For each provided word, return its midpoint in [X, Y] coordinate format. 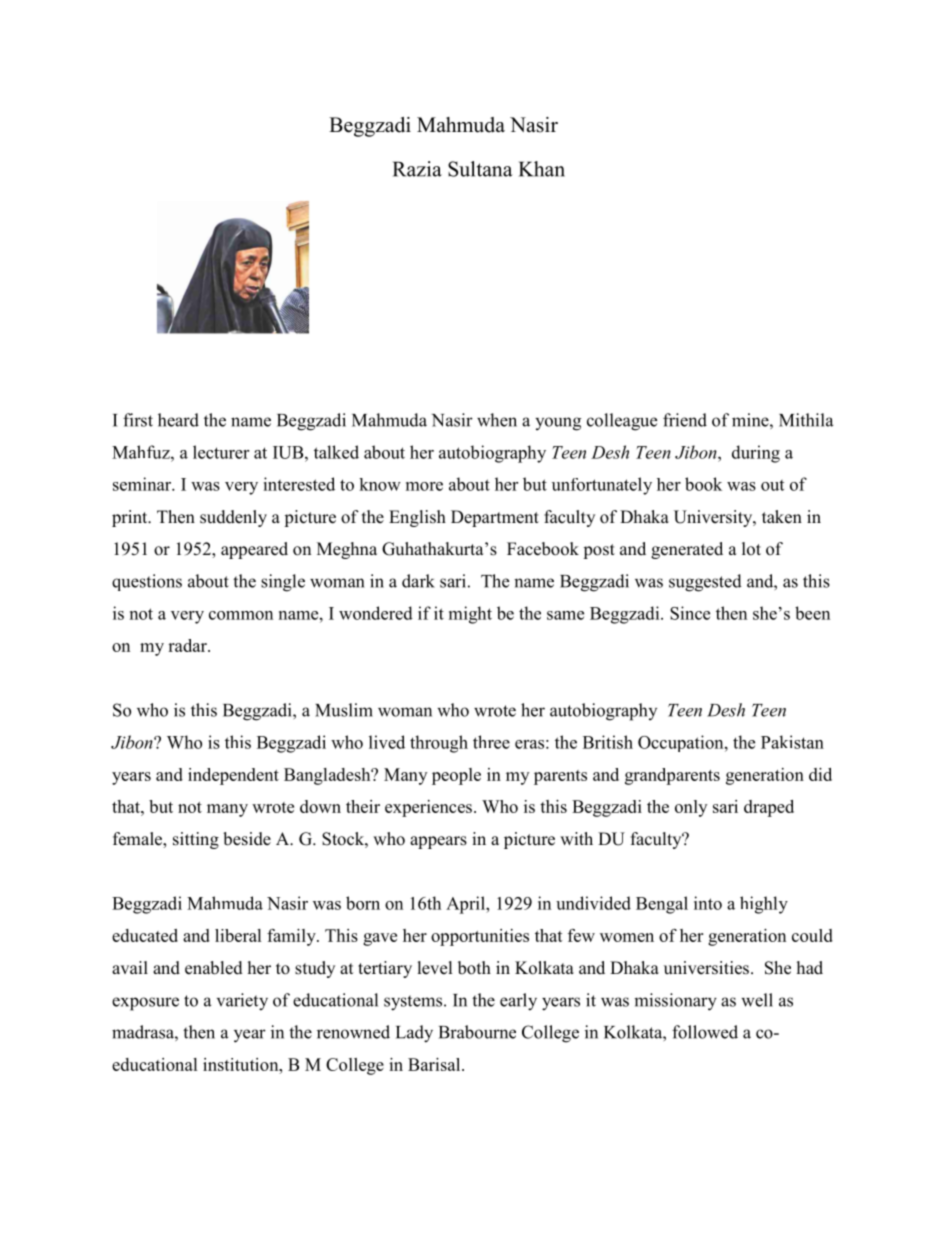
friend [685, 420]
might [470, 615]
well [757, 1000]
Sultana [480, 169]
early [518, 1002]
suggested [705, 583]
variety [242, 1002]
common [241, 615]
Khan [542, 169]
